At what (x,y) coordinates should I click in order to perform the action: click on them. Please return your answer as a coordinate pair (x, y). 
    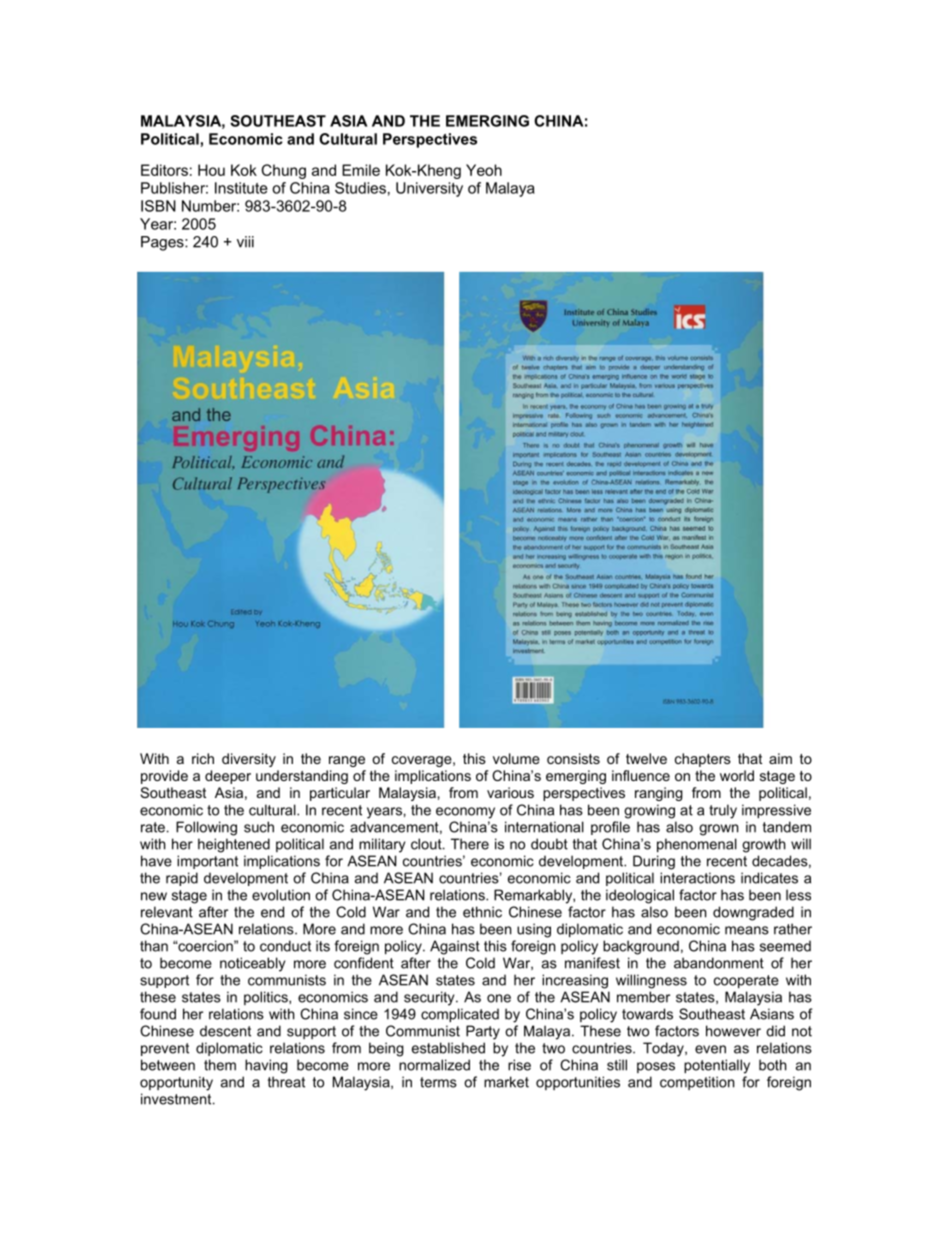
    Looking at the image, I should click on (220, 1065).
